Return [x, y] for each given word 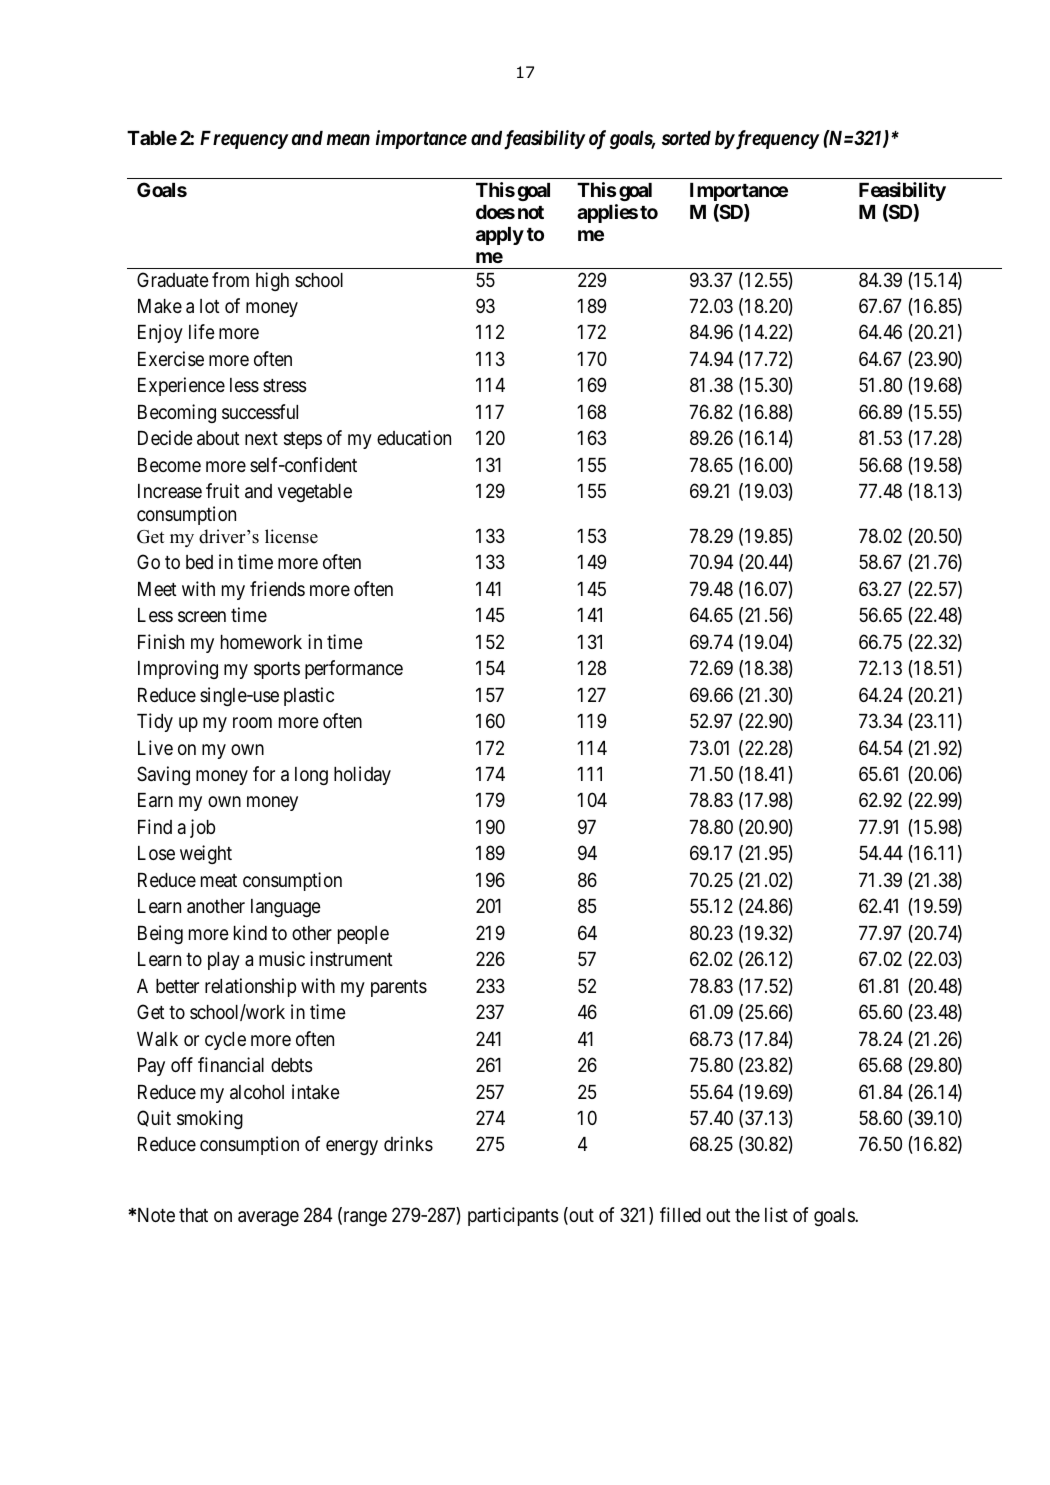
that [193, 1215]
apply [500, 236]
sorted [686, 138]
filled [680, 1214]
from [230, 279]
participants [513, 1216]
